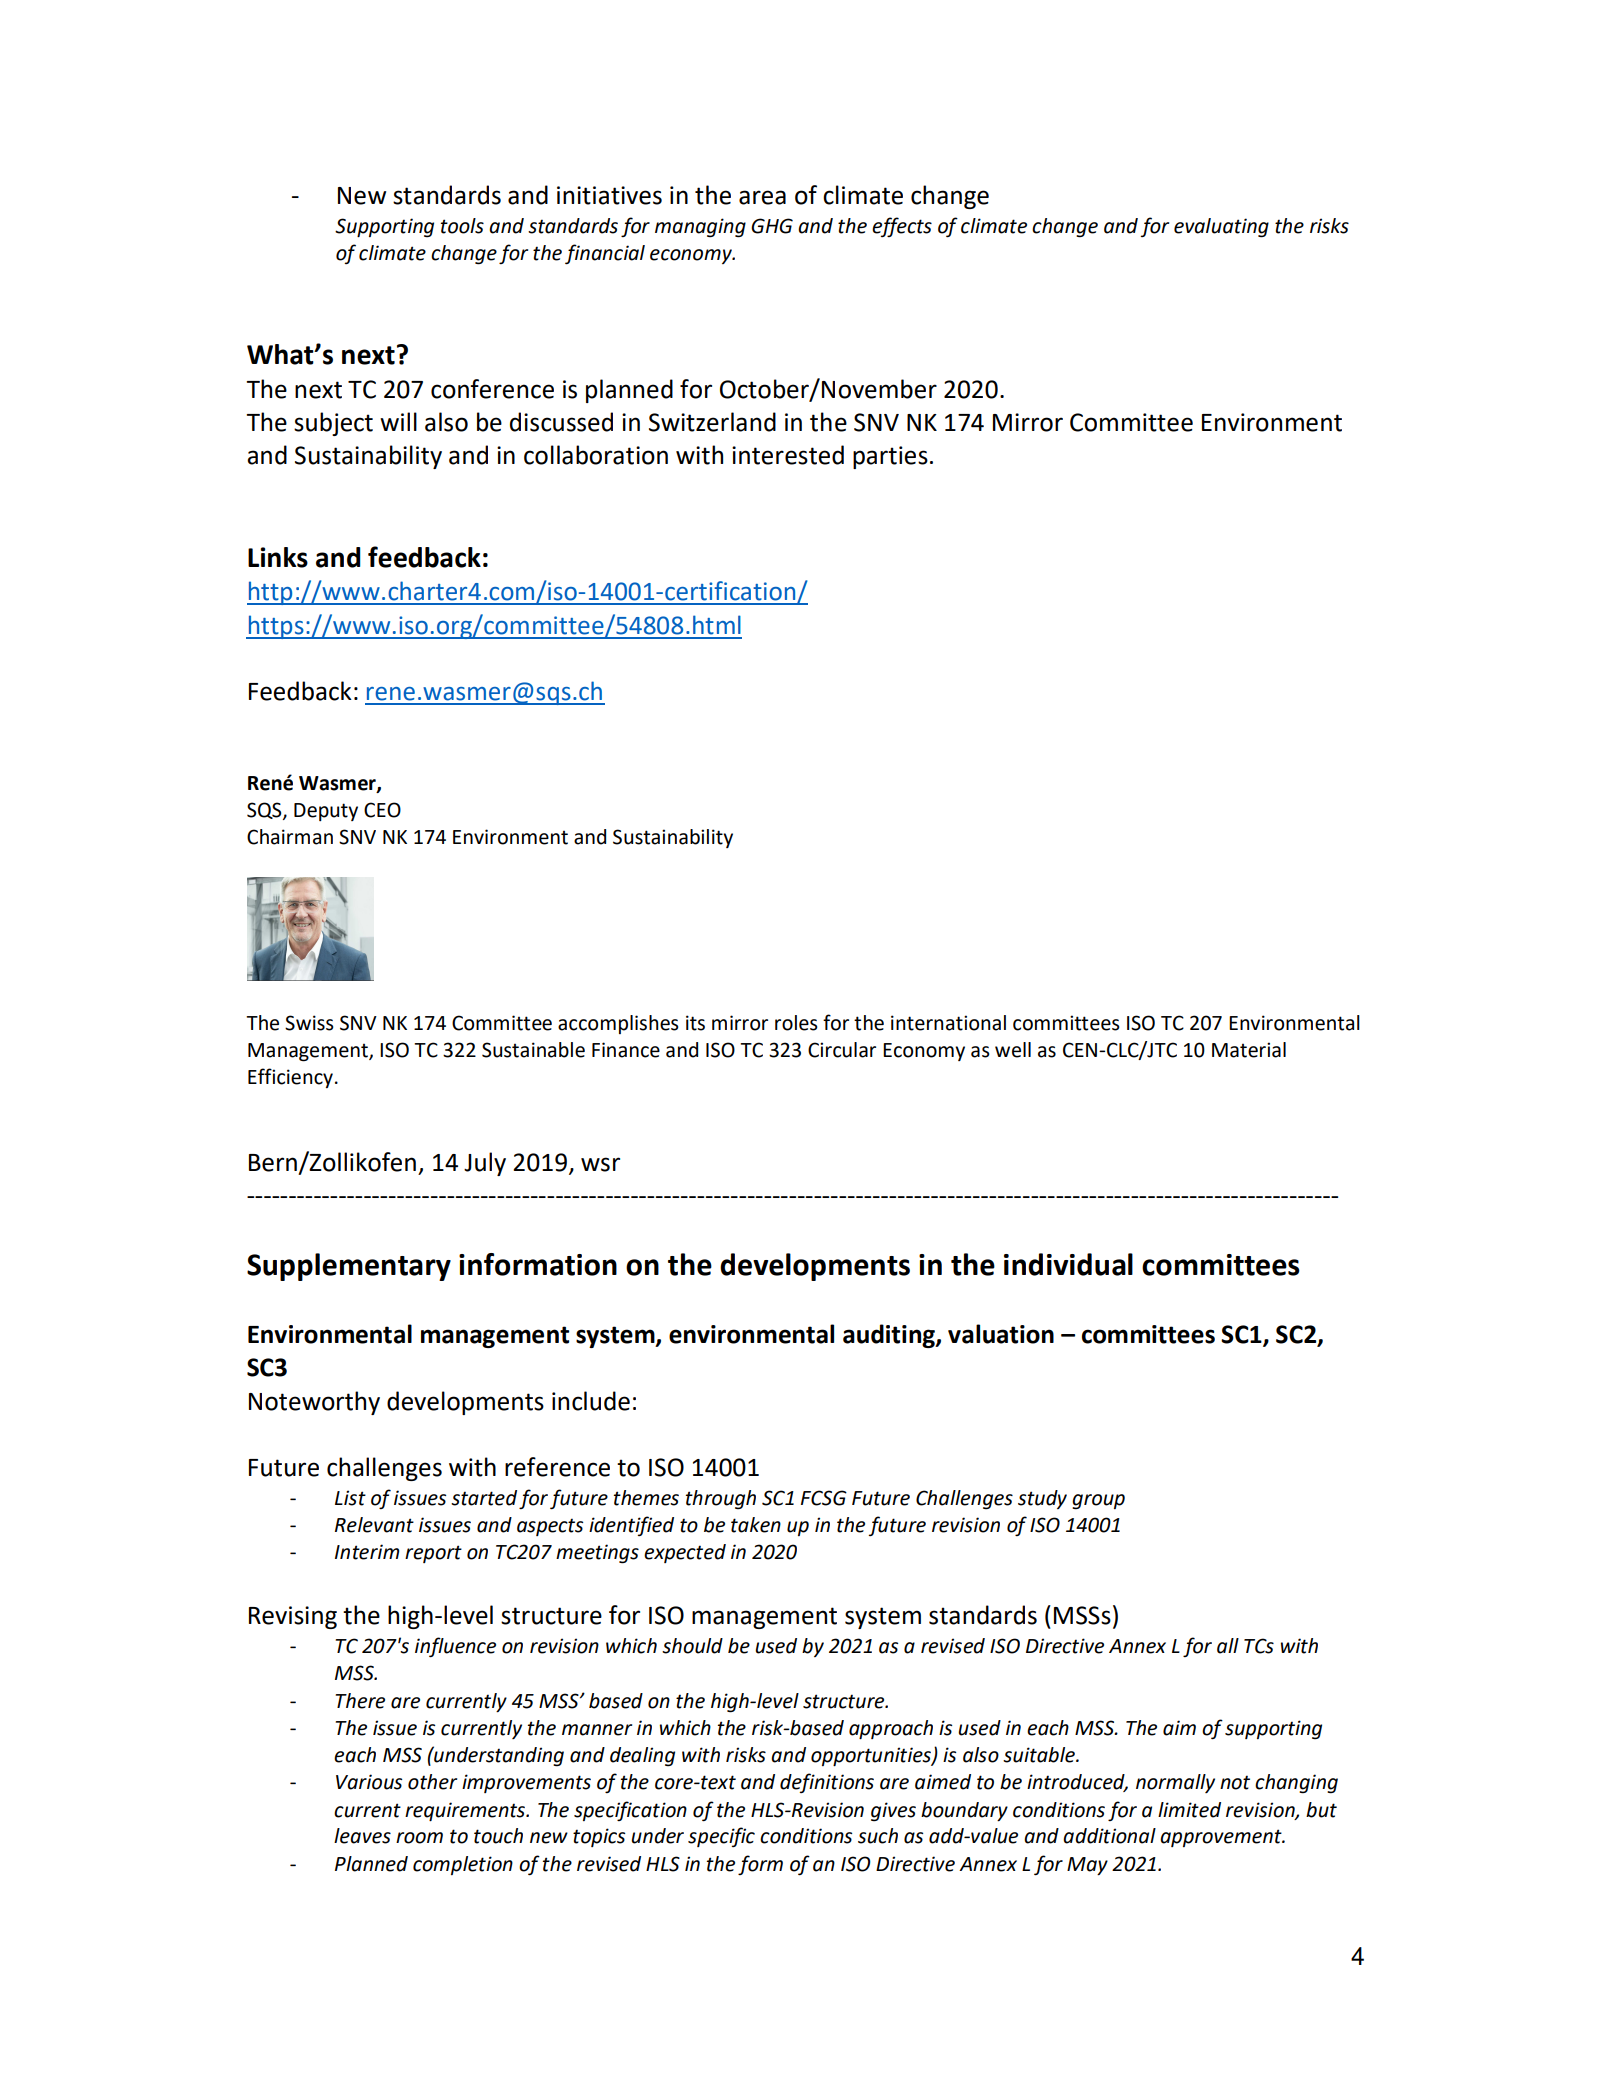 The image size is (1613, 2088). What do you see at coordinates (462, 226) in the page?
I see `tools` at bounding box center [462, 226].
